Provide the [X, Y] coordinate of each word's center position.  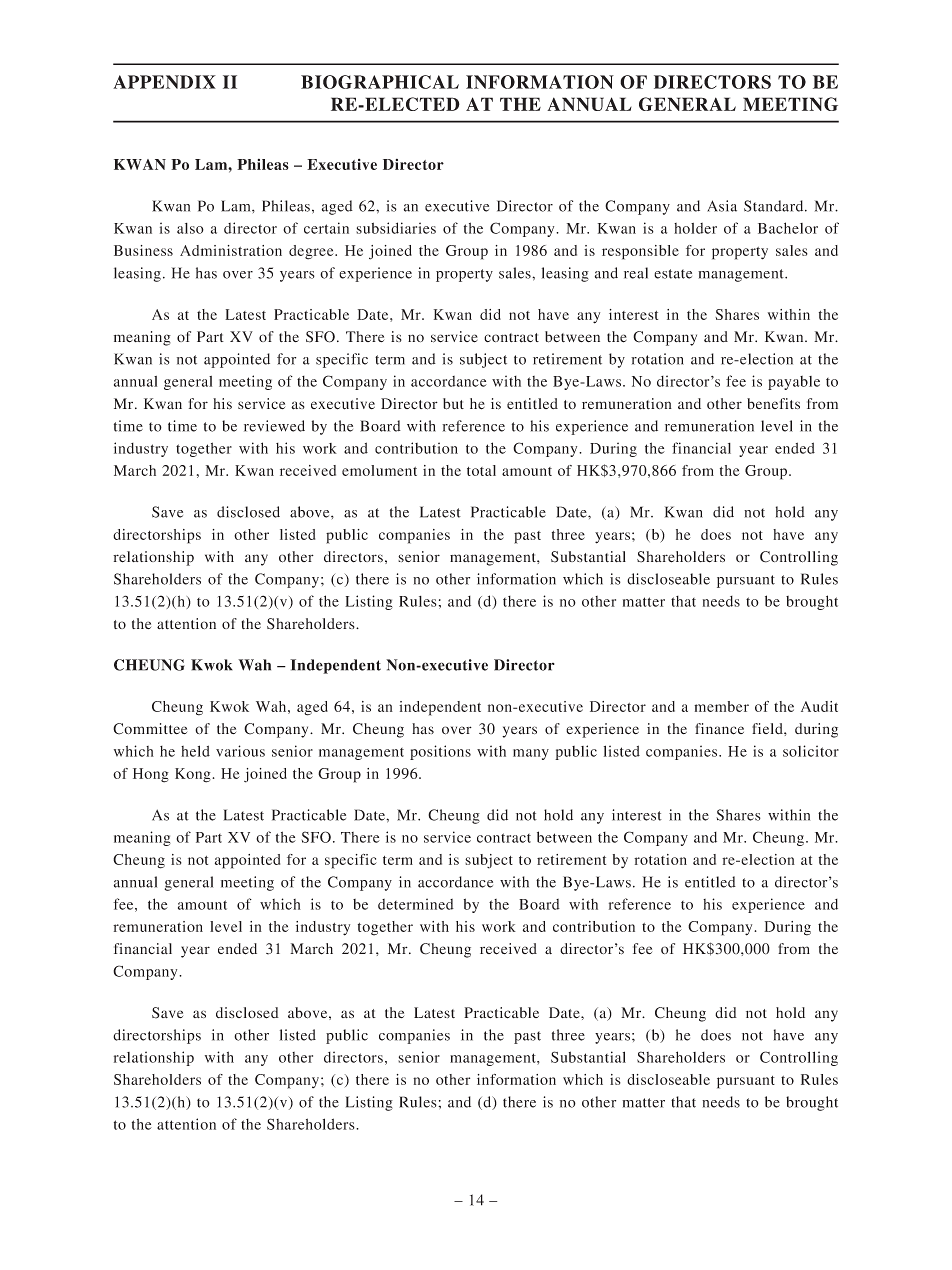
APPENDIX [164, 82]
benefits [773, 403]
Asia [722, 206]
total [481, 470]
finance [719, 729]
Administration [231, 250]
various [240, 751]
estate [673, 274]
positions [440, 752]
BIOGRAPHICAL [380, 82]
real [636, 273]
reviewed [274, 426]
